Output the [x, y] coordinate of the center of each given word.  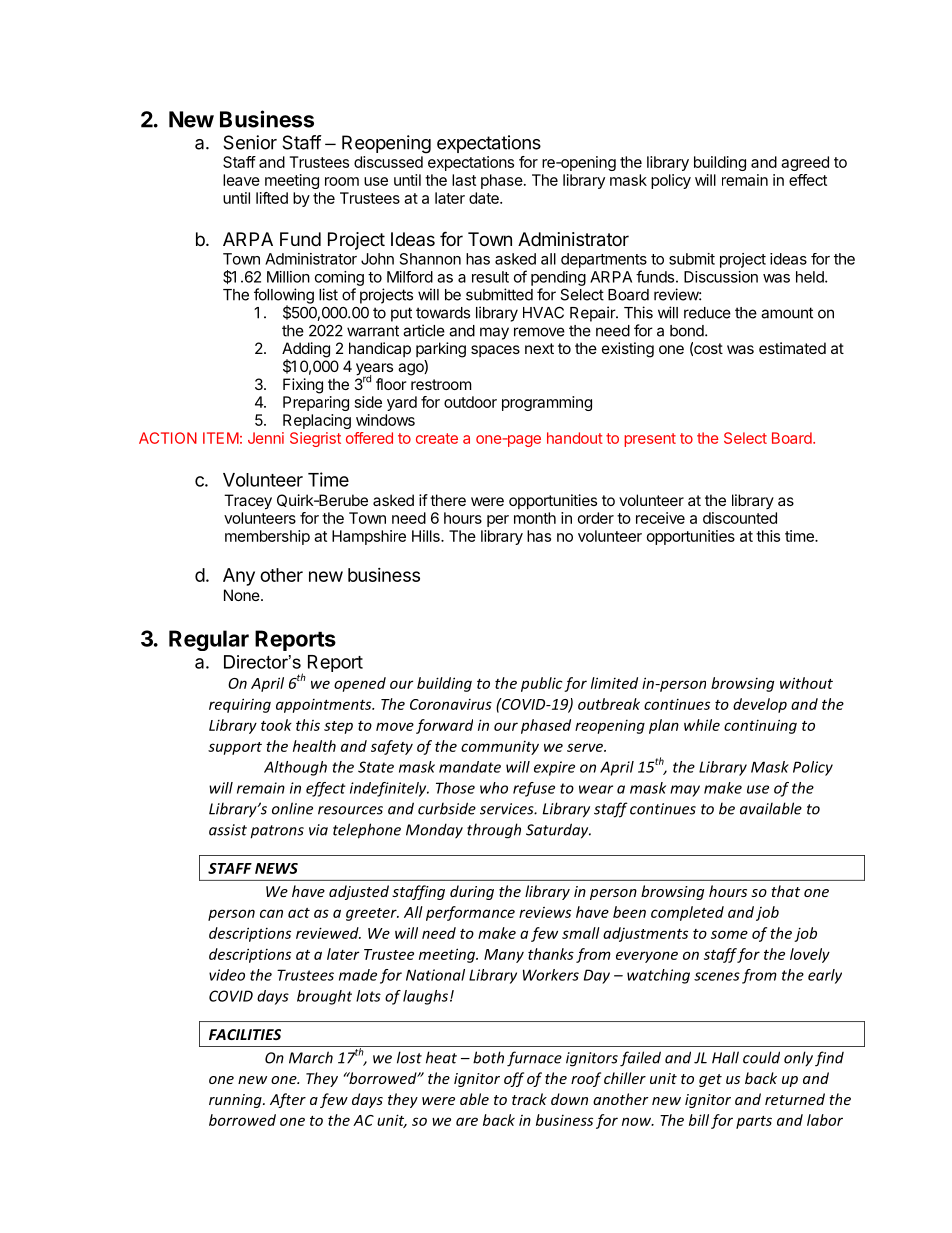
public [542, 684]
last [464, 180]
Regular [209, 640]
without [806, 683]
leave [241, 180]
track [529, 1099]
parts [754, 1122]
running [236, 1101]
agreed [805, 163]
